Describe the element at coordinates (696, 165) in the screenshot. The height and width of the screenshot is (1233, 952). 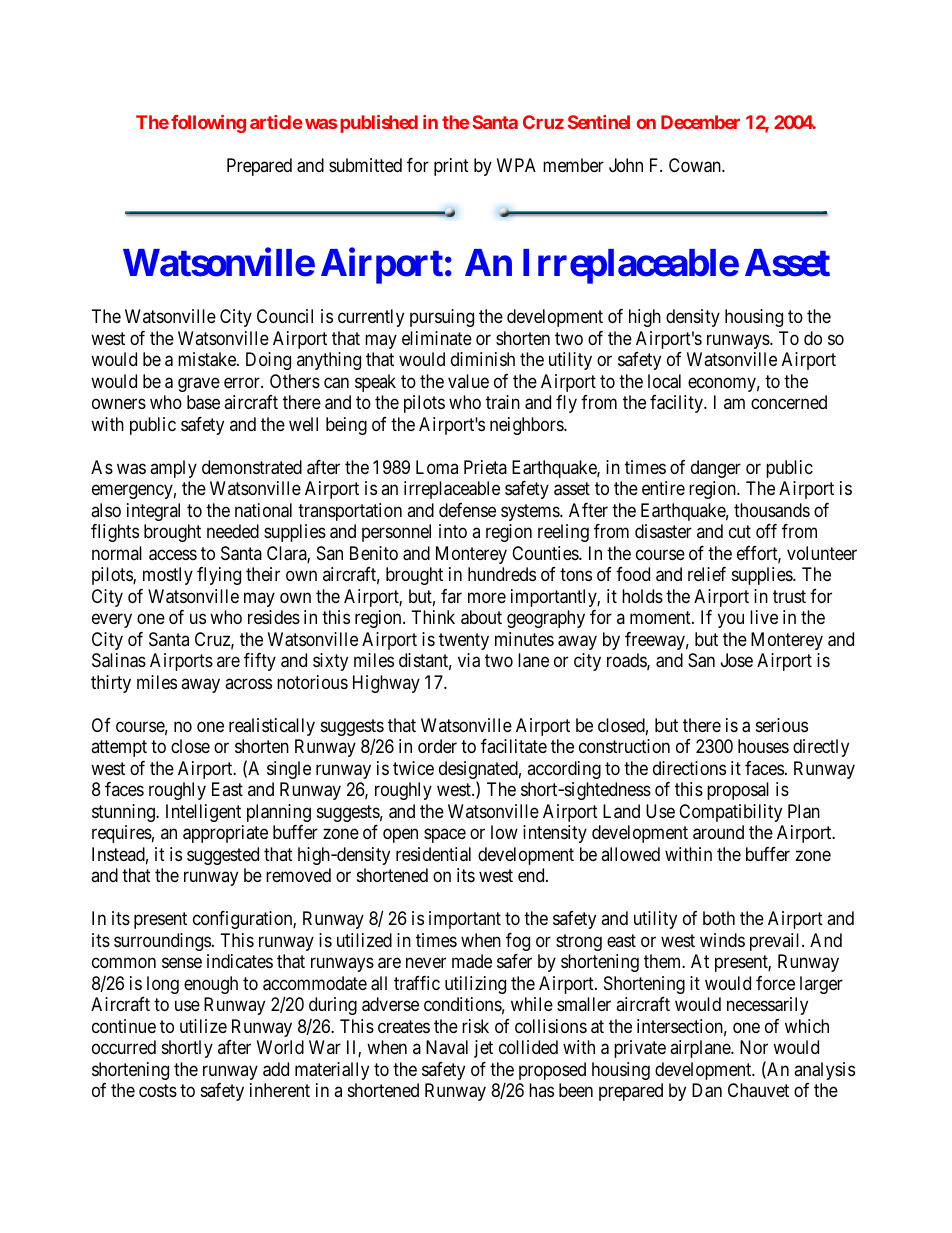
I see `Cowan` at that location.
